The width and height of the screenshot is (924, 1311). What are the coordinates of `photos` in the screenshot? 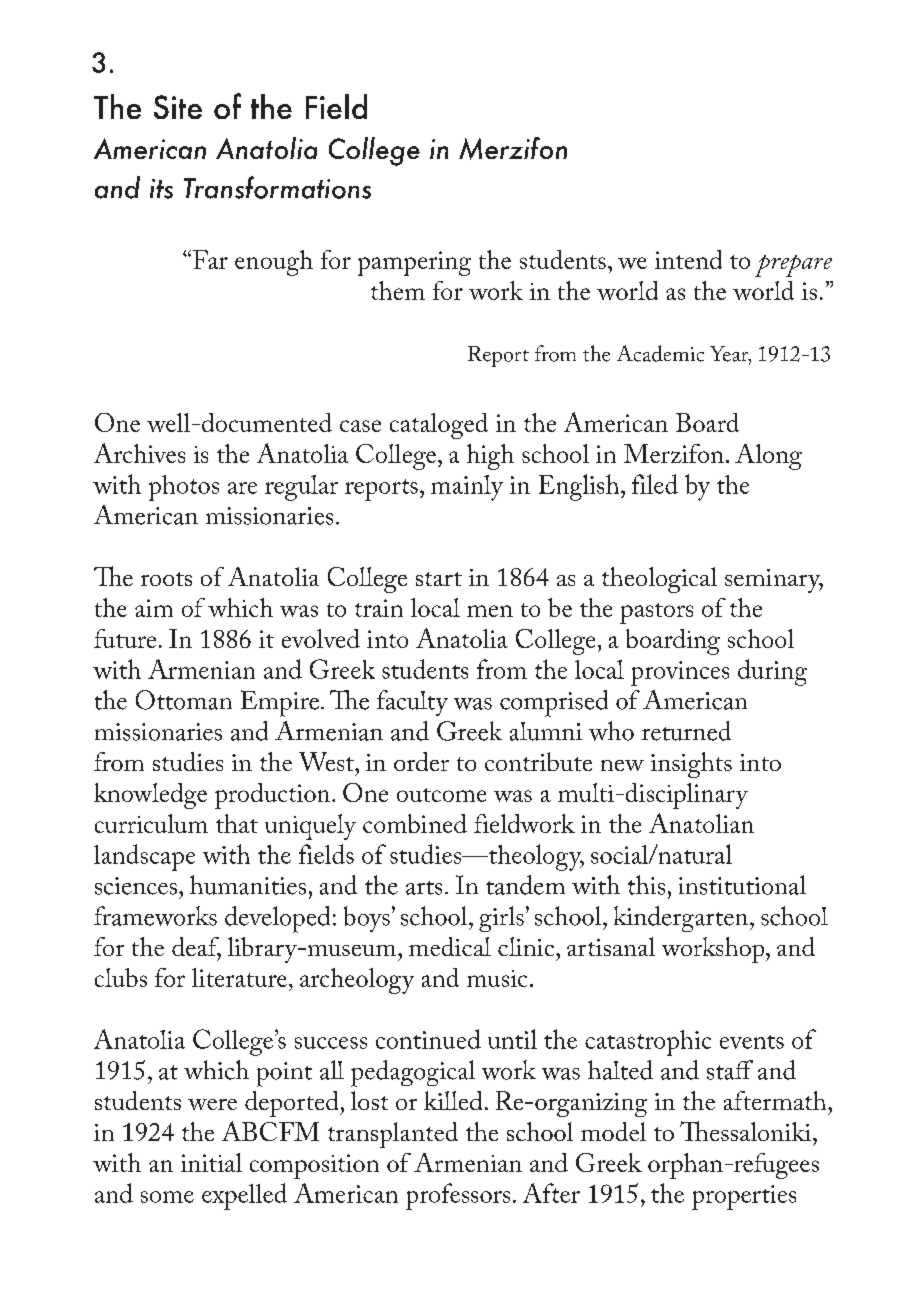 It's located at (184, 488).
